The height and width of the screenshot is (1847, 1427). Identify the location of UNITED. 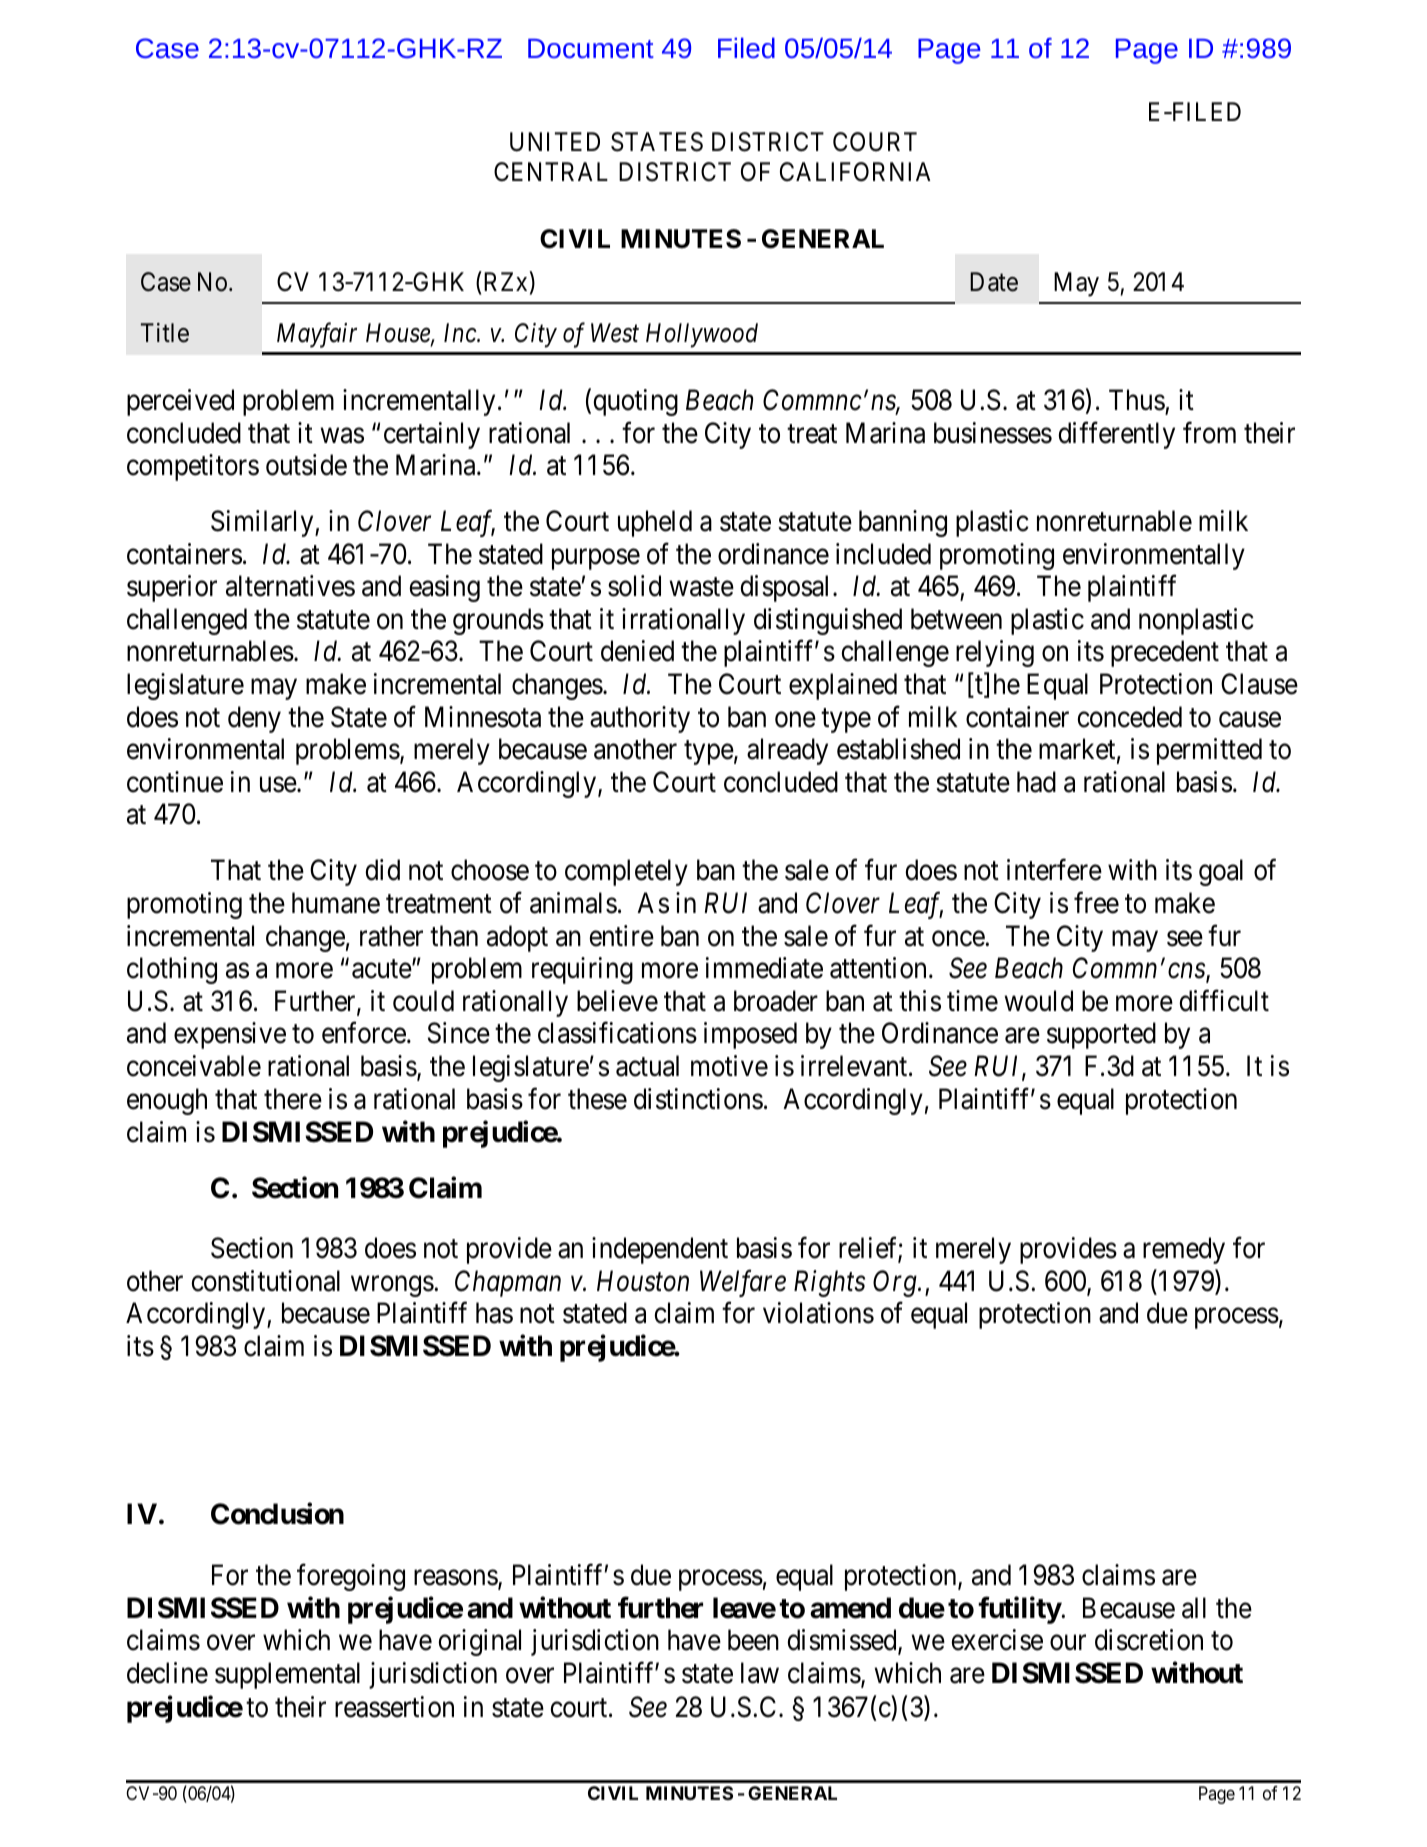
(555, 142).
